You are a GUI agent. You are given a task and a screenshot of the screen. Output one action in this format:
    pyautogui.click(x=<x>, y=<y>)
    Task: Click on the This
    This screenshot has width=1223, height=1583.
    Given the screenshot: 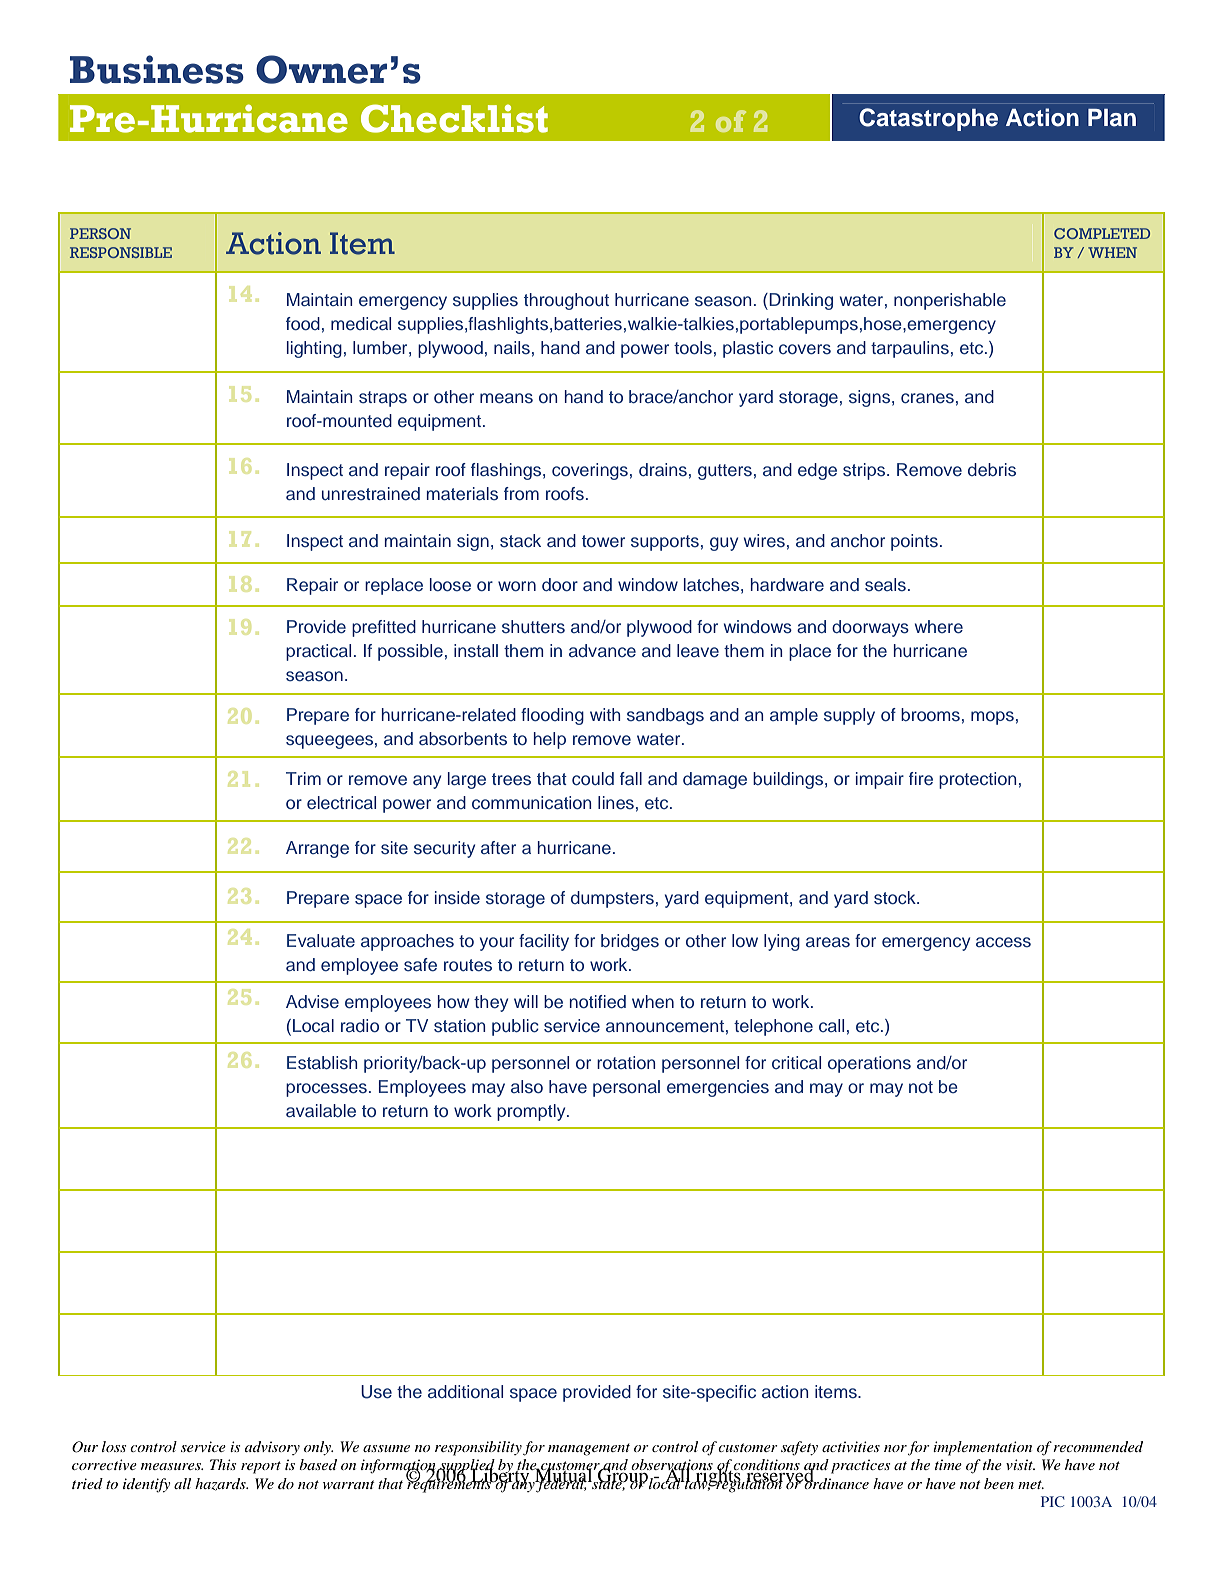 What is the action you would take?
    pyautogui.click(x=223, y=1464)
